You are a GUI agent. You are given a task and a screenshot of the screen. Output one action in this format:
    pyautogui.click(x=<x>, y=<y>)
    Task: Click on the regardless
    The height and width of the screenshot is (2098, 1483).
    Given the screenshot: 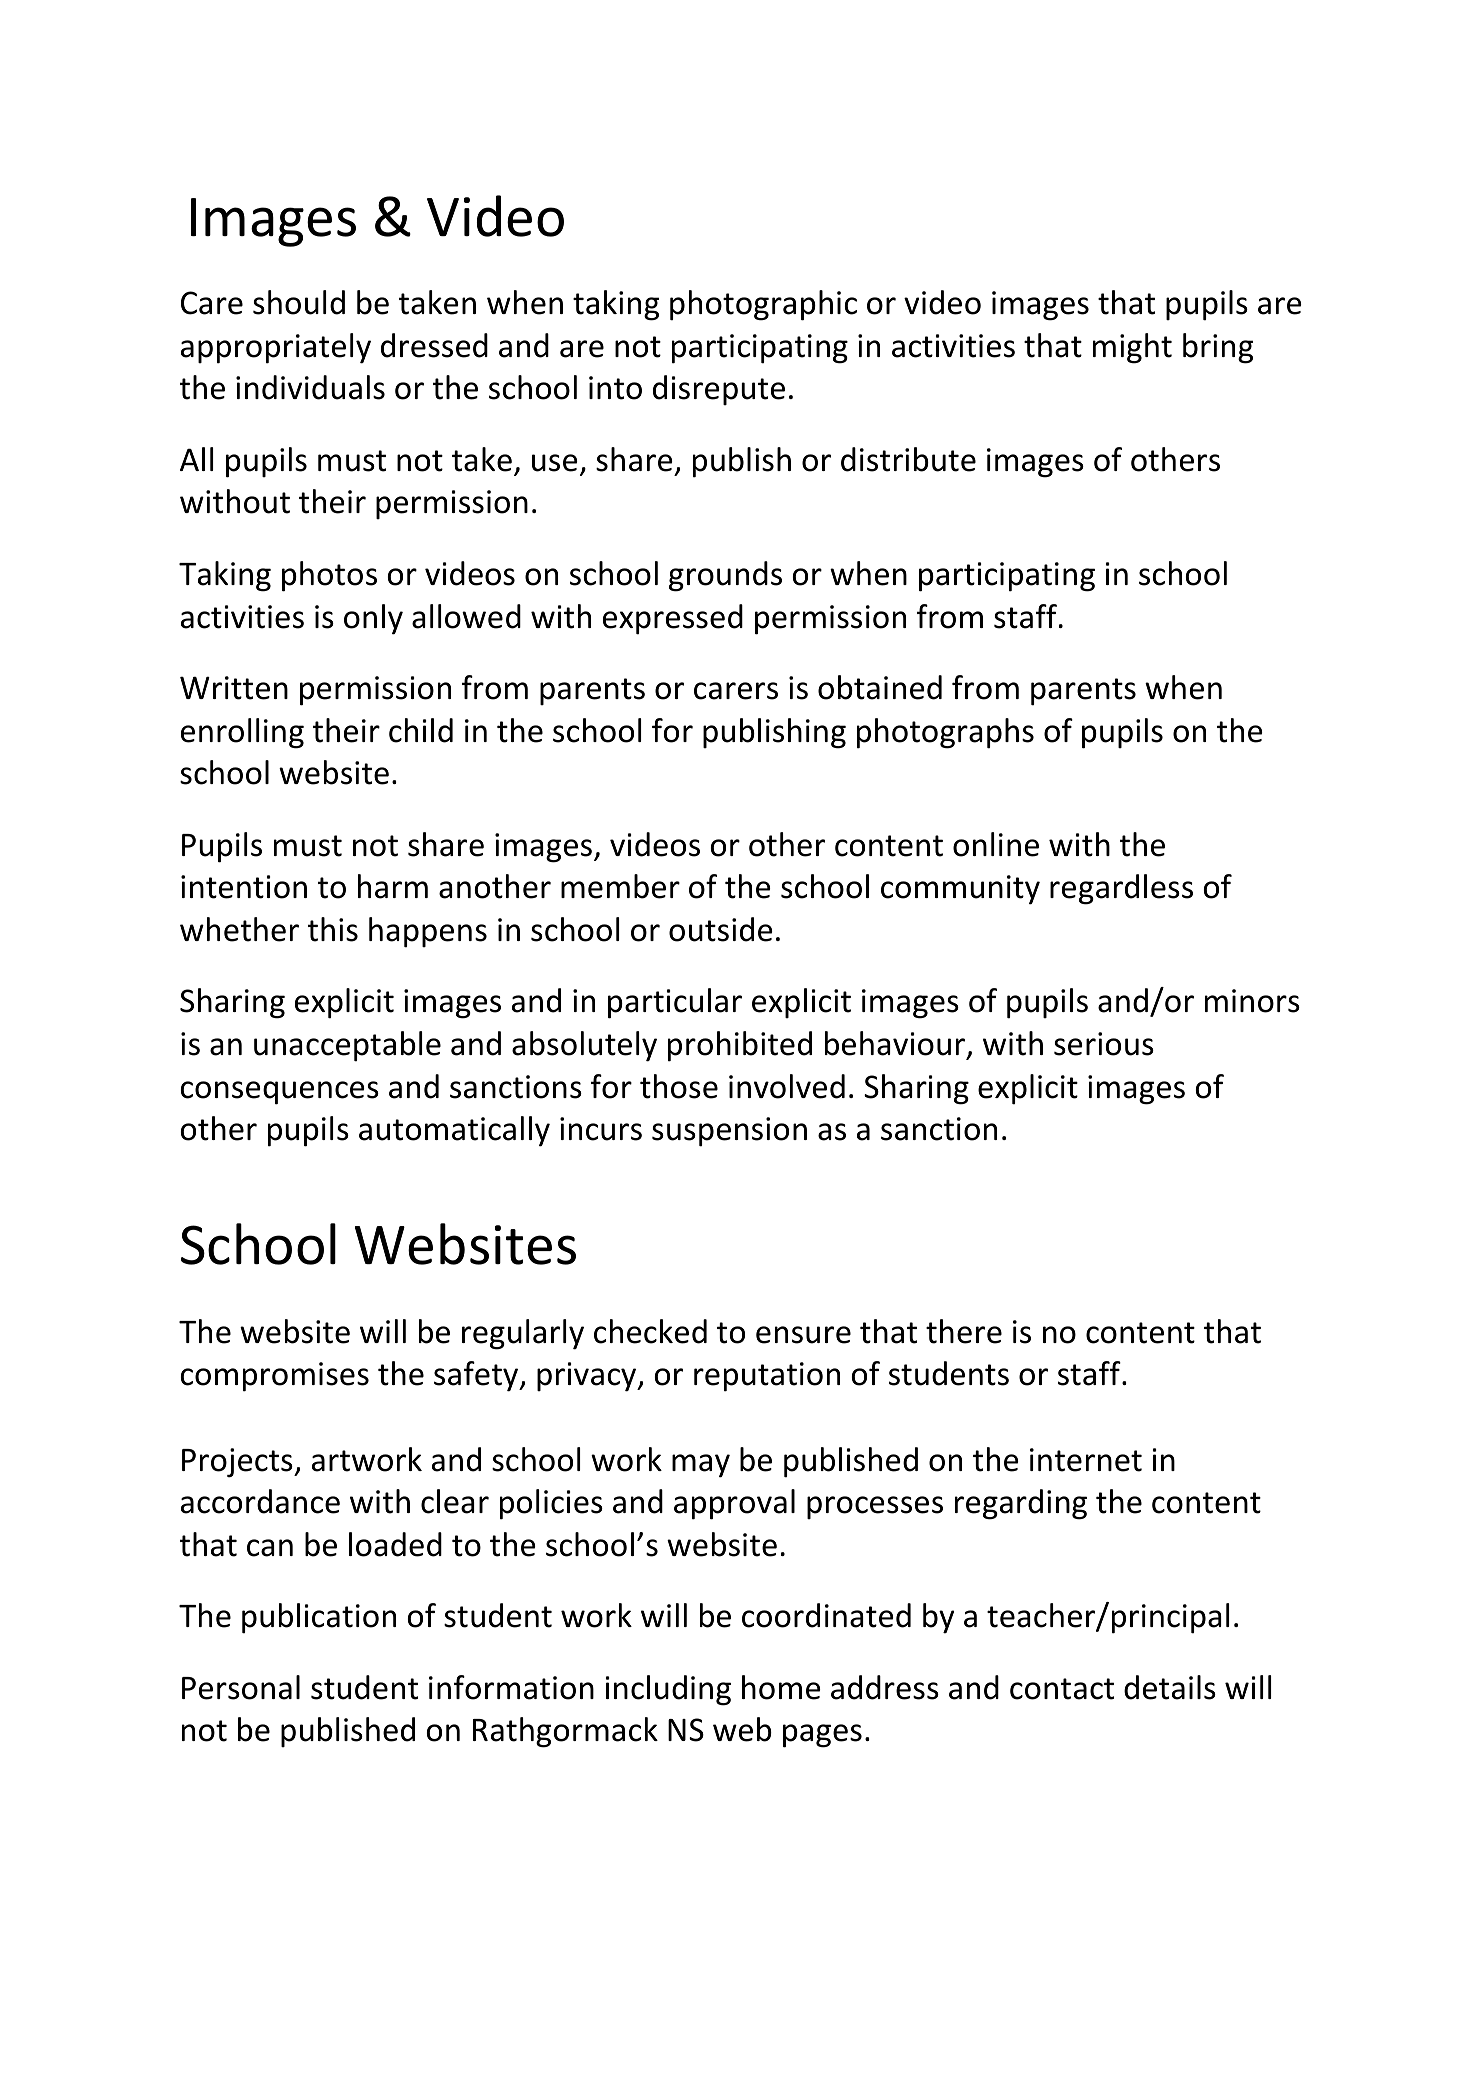 What is the action you would take?
    pyautogui.click(x=1121, y=889)
